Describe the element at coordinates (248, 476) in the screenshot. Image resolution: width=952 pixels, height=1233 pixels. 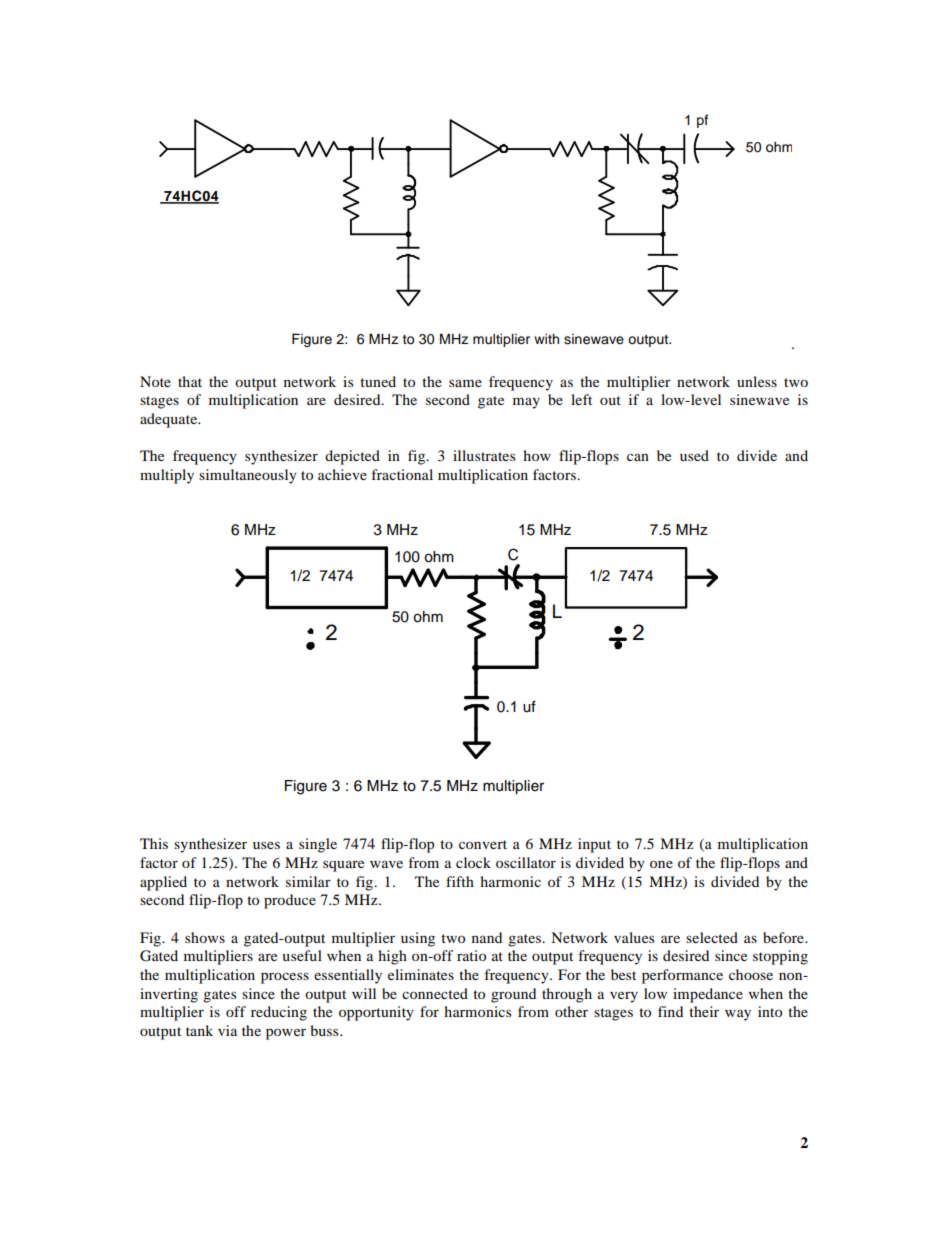
I see `simultaneously` at that location.
